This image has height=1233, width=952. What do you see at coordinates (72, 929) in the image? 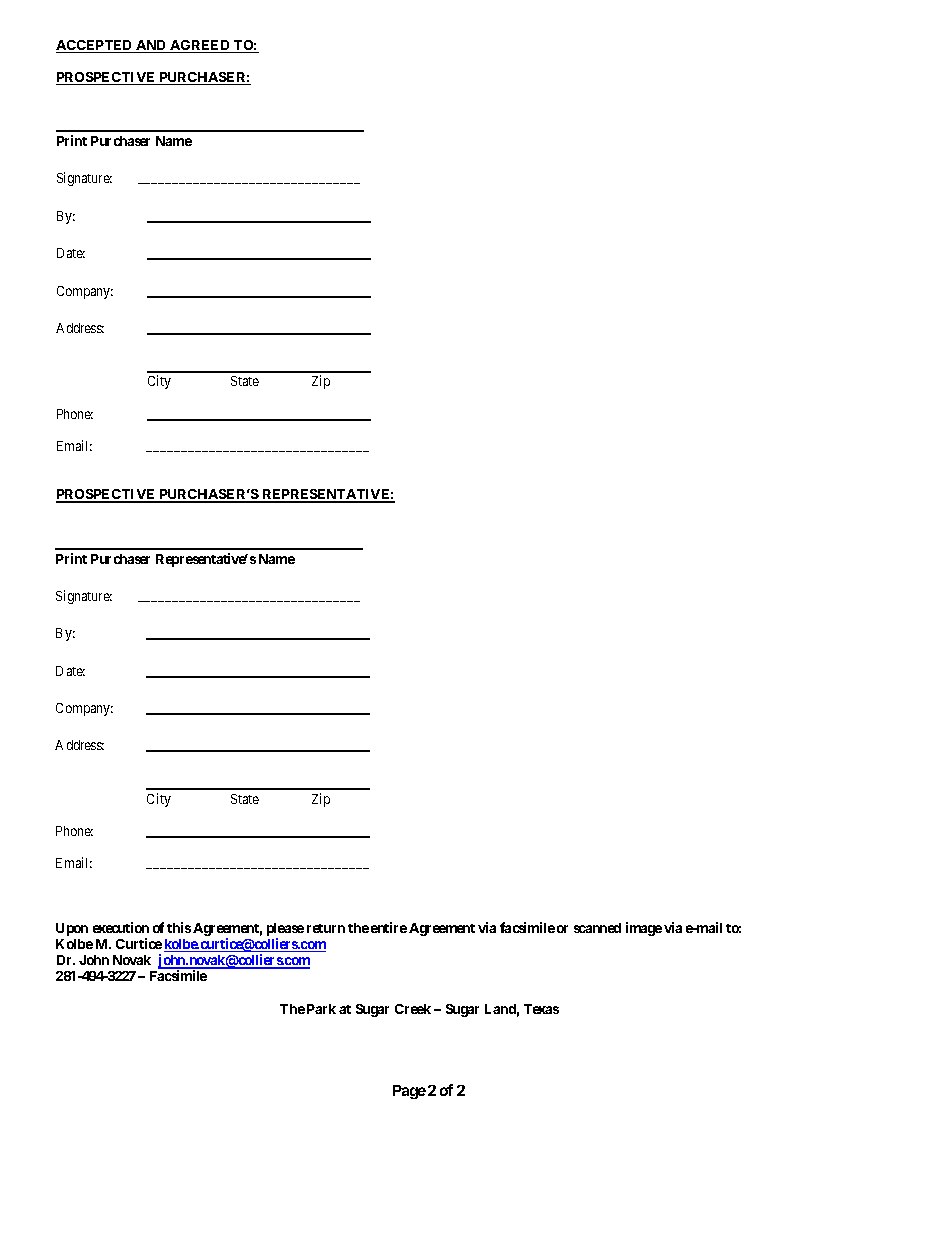
I see `Upon` at bounding box center [72, 929].
